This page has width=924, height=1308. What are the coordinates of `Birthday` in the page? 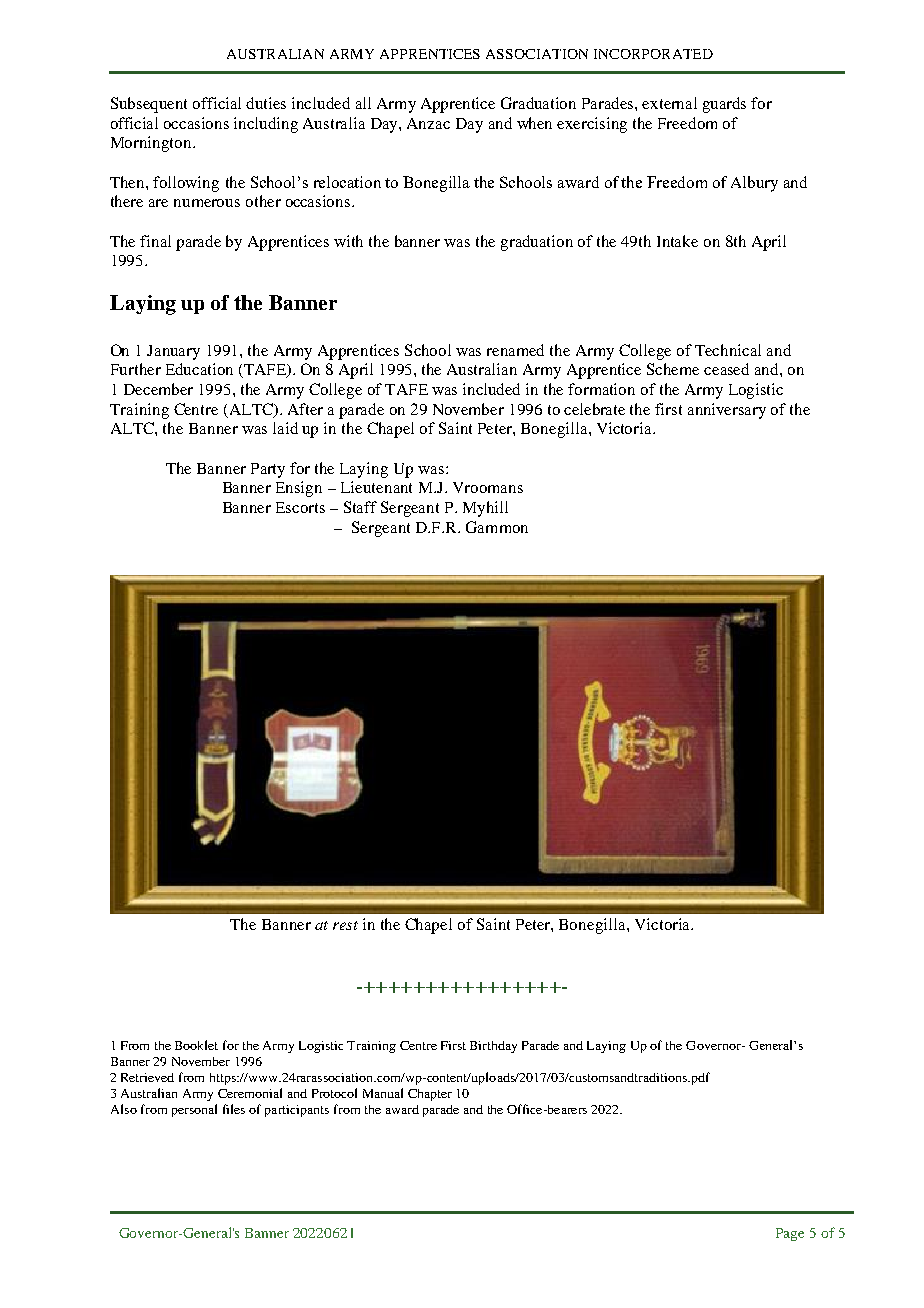 It's located at (493, 1047).
